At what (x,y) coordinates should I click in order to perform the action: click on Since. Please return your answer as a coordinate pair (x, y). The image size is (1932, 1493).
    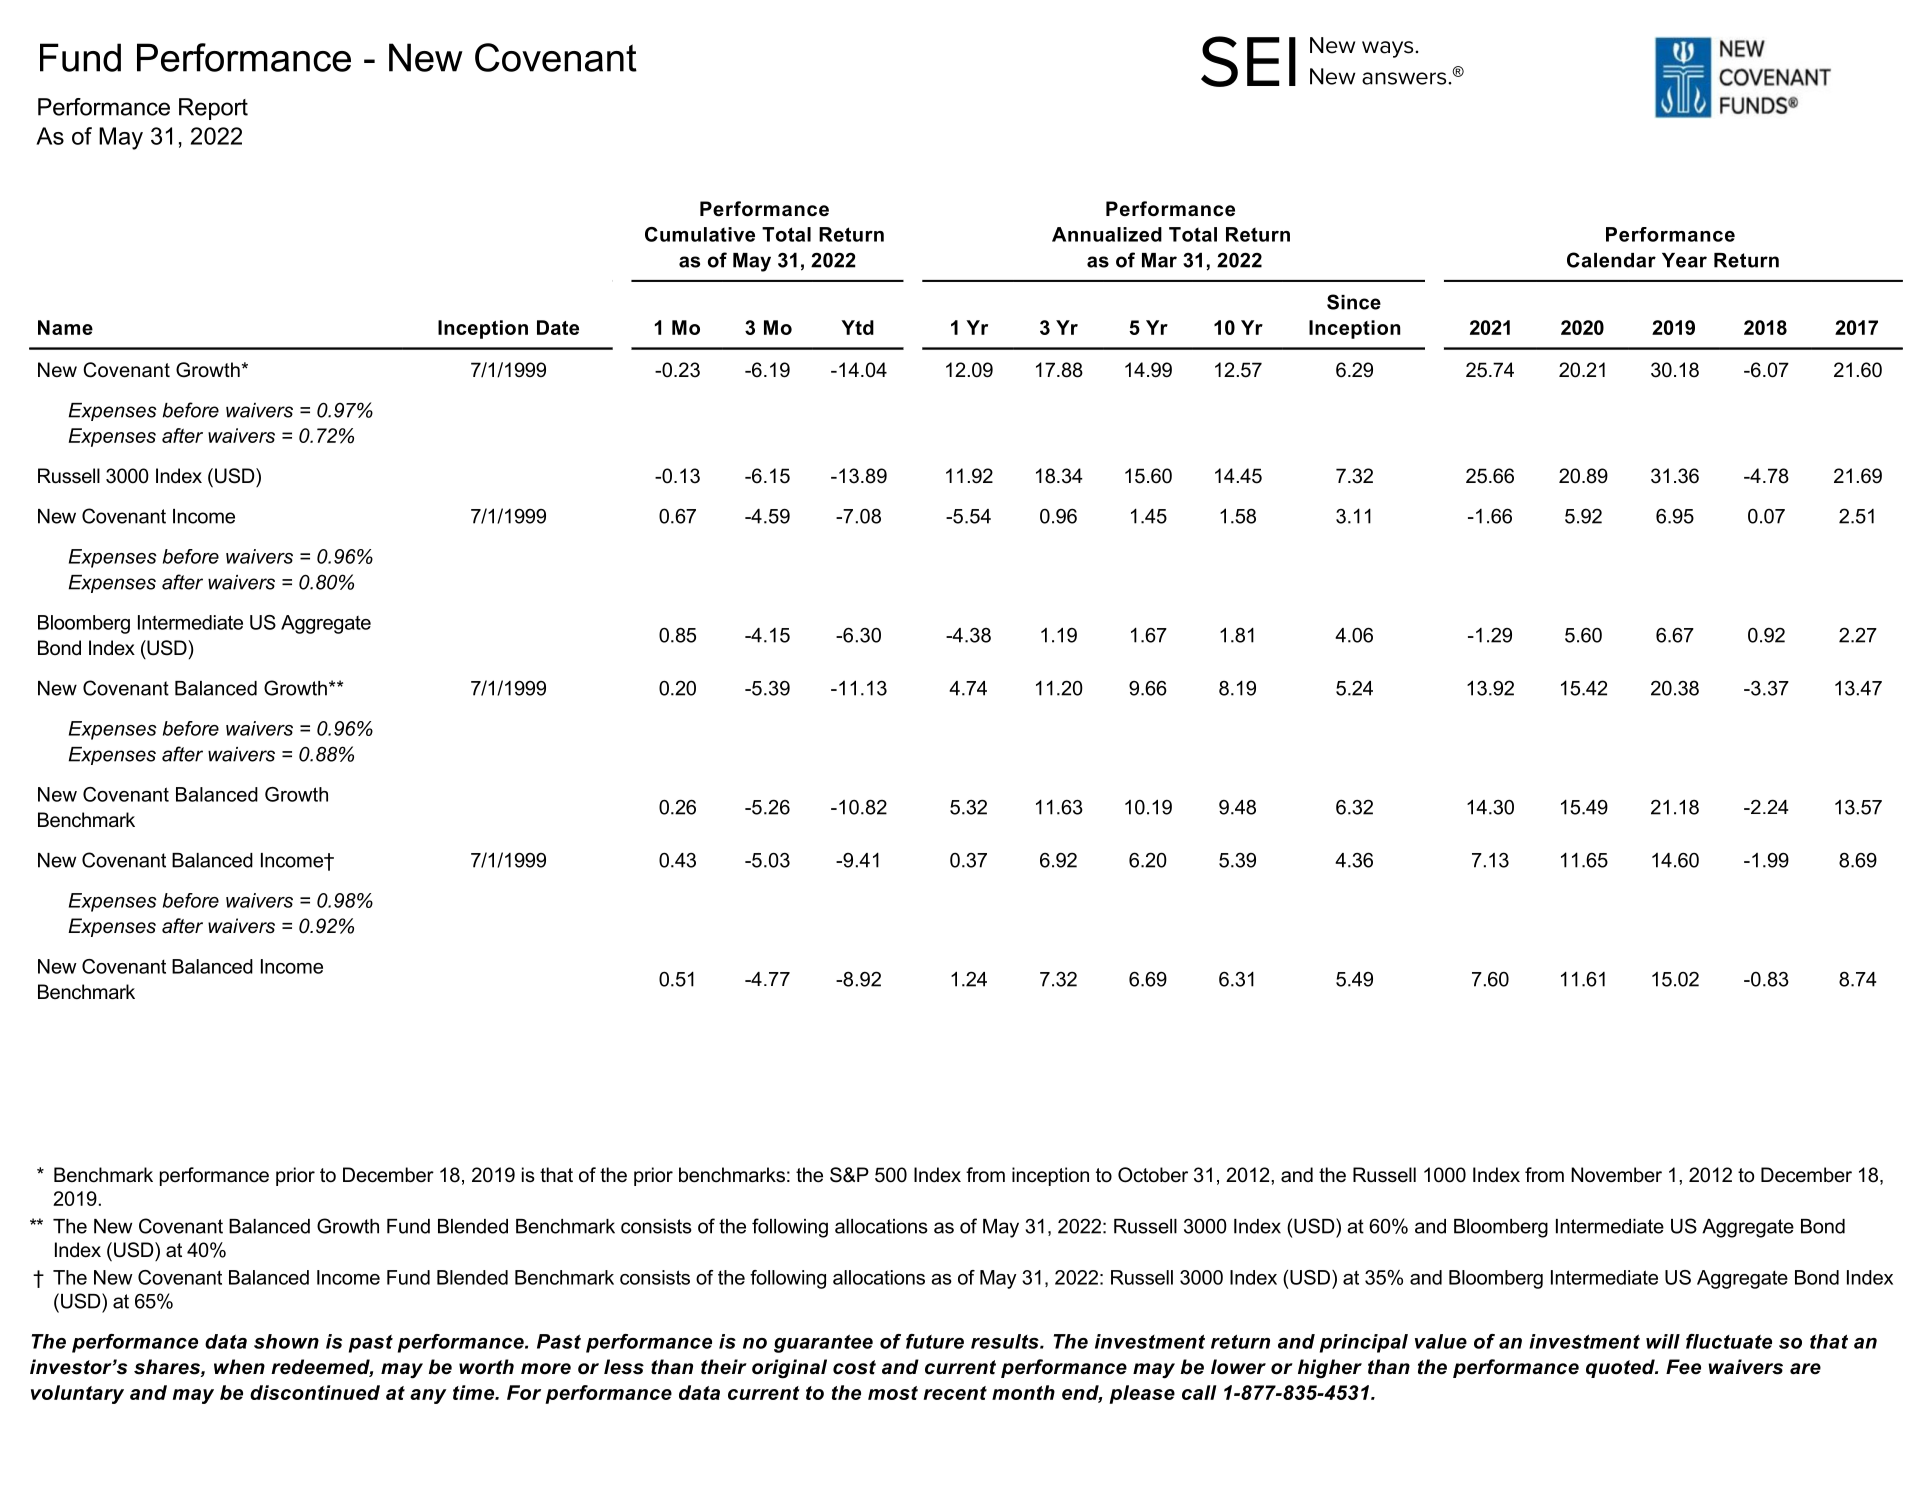
    Looking at the image, I should click on (1354, 302).
